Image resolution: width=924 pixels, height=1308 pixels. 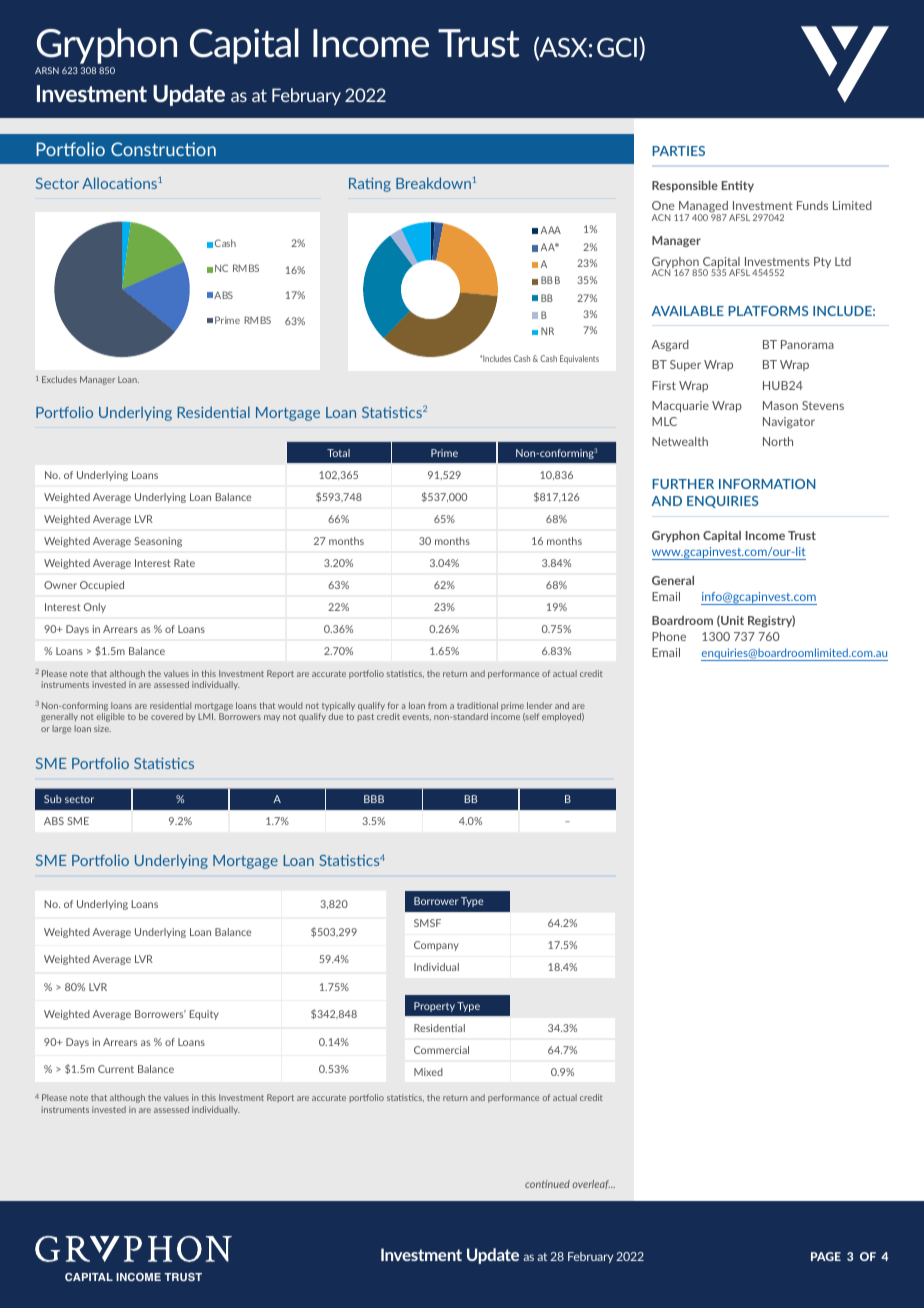 I want to click on Excludes, so click(x=59, y=379).
